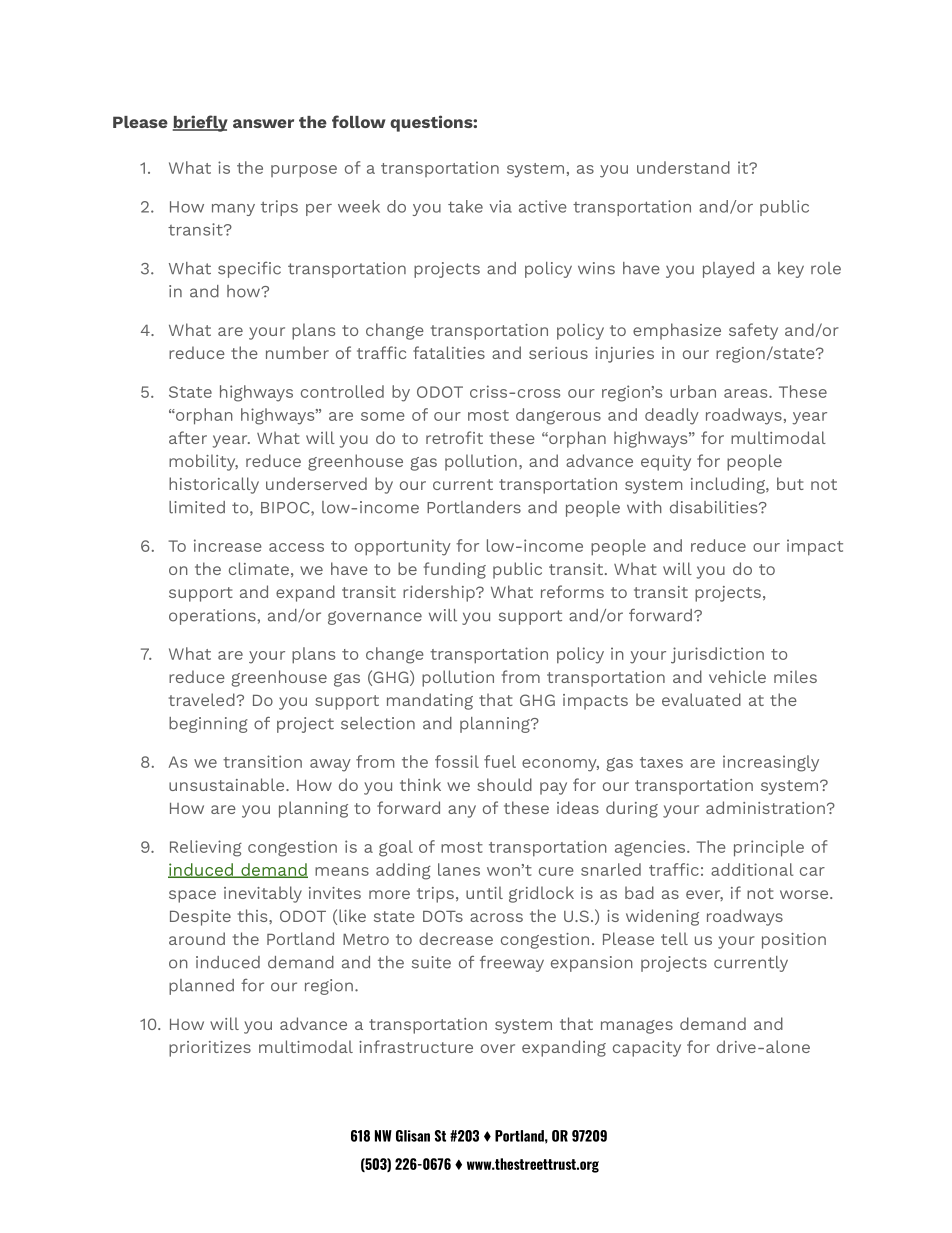 Image resolution: width=952 pixels, height=1233 pixels. What do you see at coordinates (747, 393) in the image?
I see `areas` at bounding box center [747, 393].
